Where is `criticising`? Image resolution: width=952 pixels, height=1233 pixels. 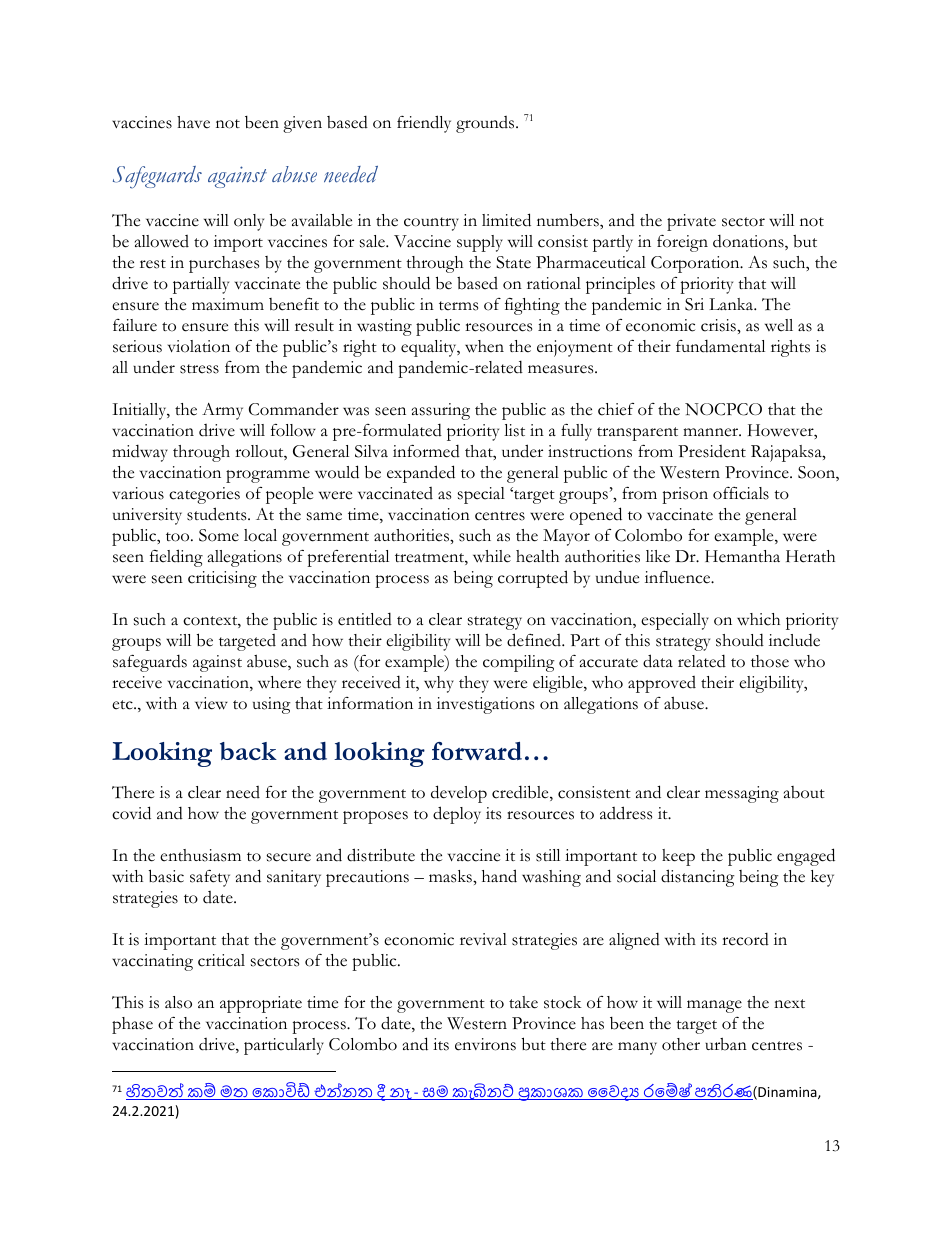 criticising is located at coordinates (222, 579).
